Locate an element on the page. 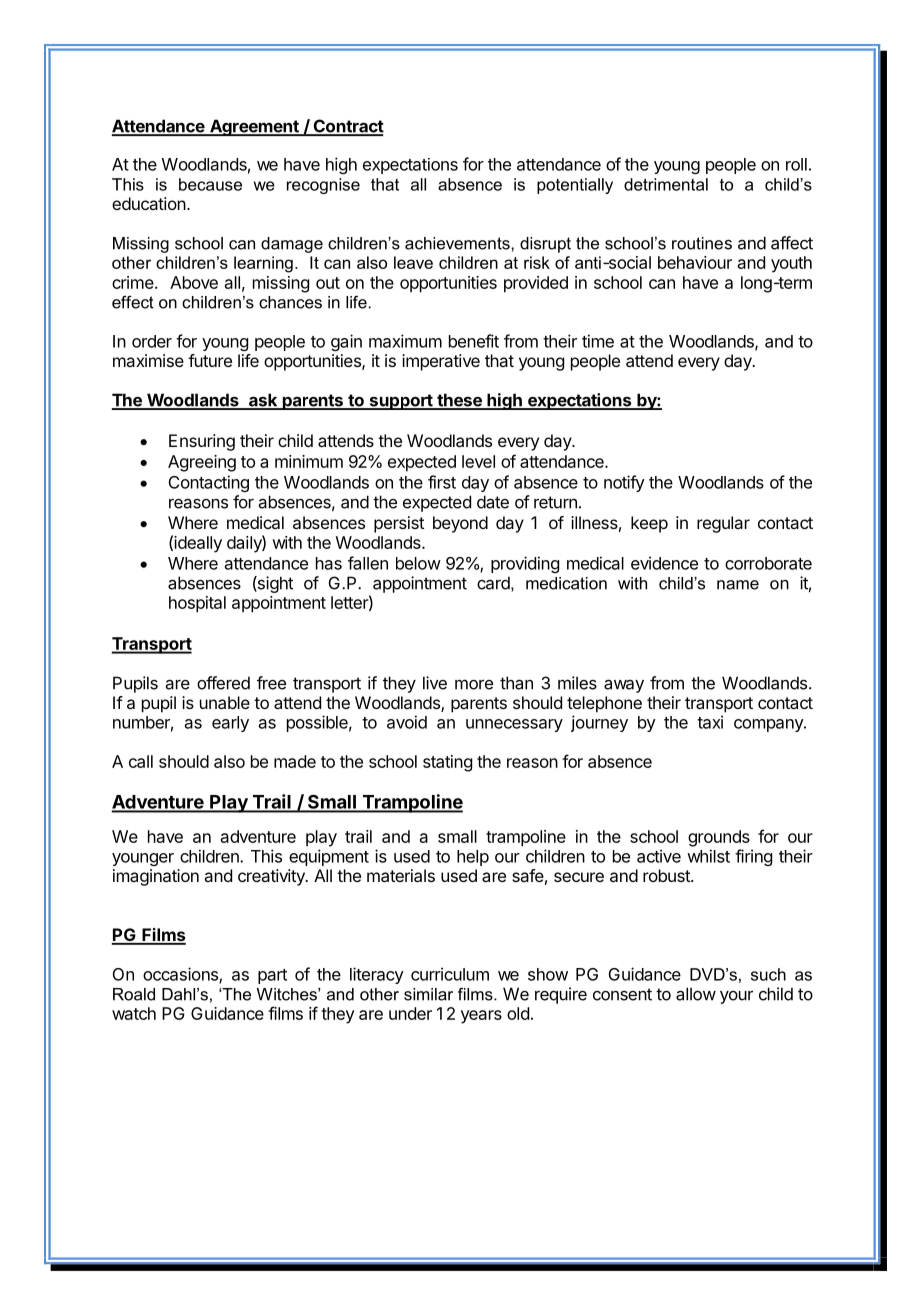 Image resolution: width=924 pixels, height=1308 pixels. part is located at coordinates (272, 976).
